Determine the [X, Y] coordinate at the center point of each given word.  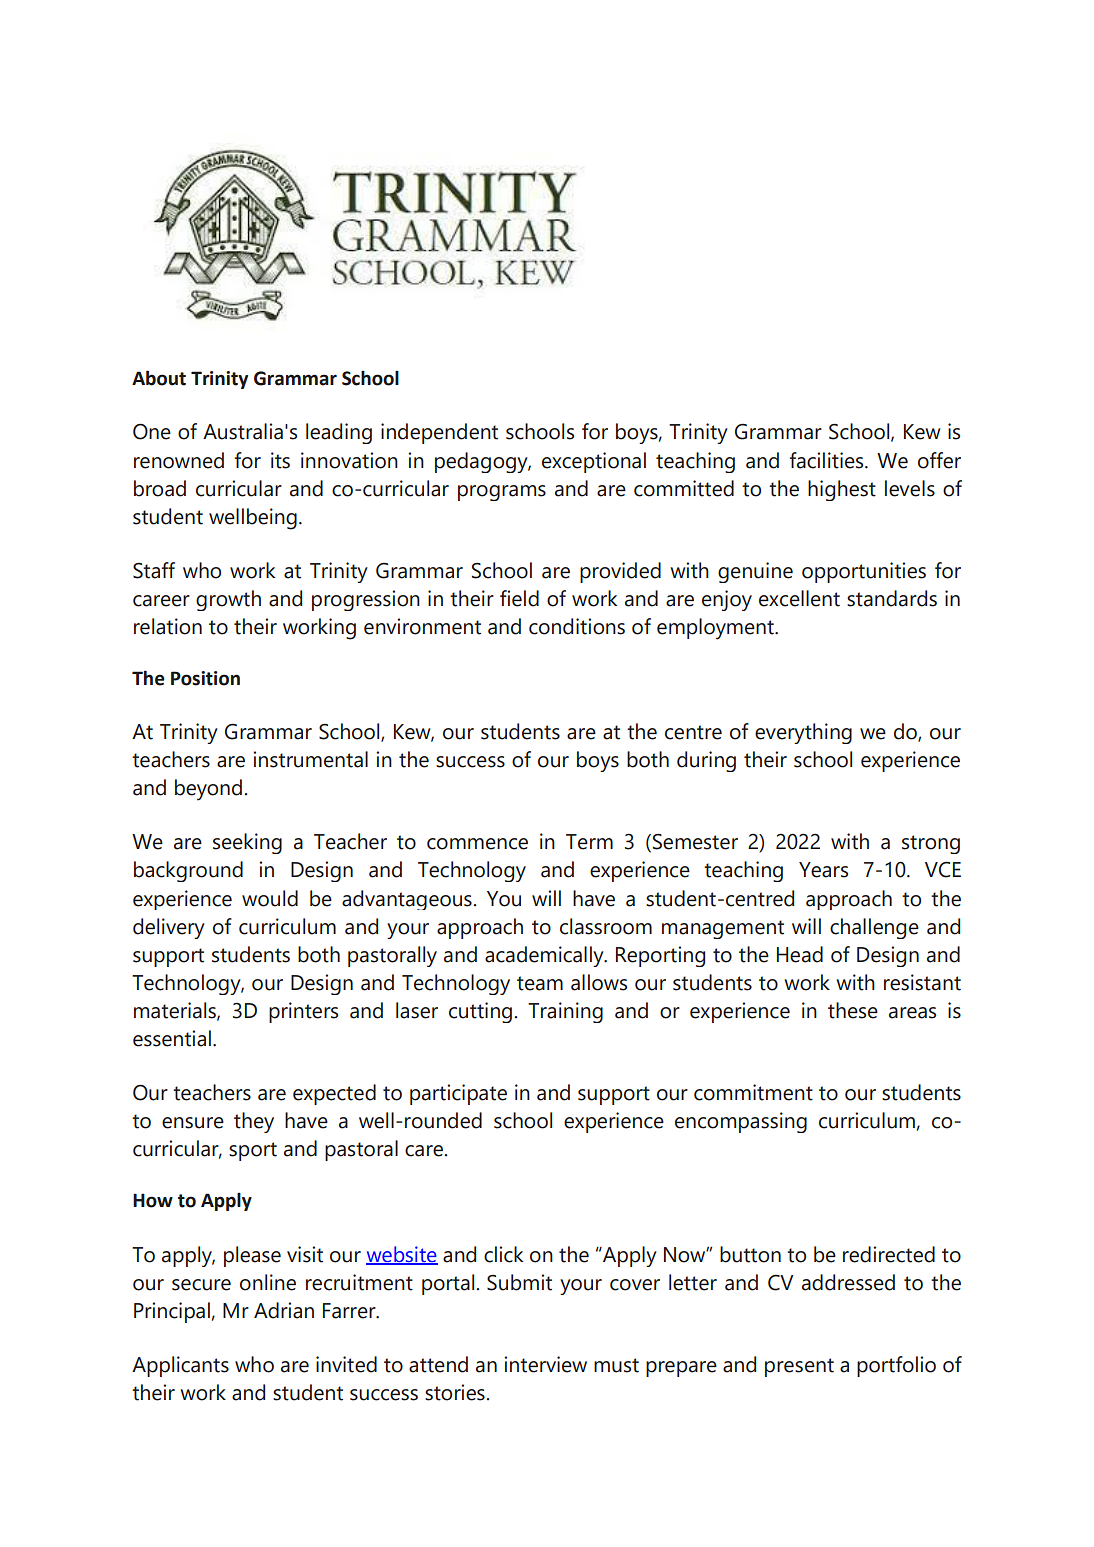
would [270, 898]
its [280, 460]
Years [823, 870]
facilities [828, 460]
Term [589, 842]
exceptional [594, 462]
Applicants [180, 1366]
